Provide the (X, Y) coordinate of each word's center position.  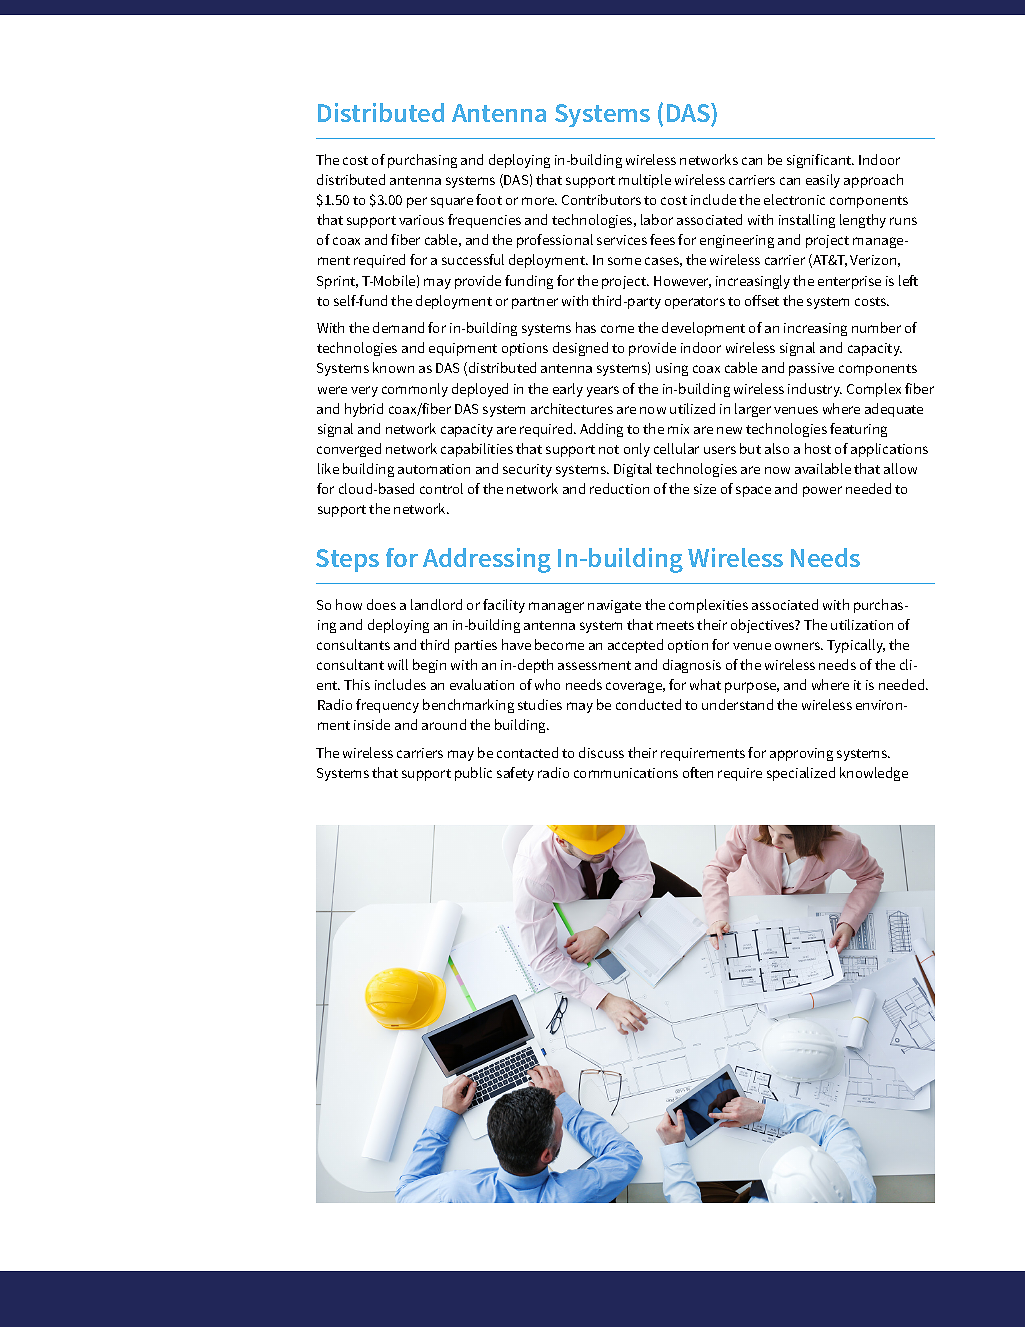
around (444, 724)
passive (811, 369)
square (452, 202)
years (603, 391)
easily (823, 181)
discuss (601, 752)
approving (801, 754)
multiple (645, 181)
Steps (347, 560)
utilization (862, 624)
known (393, 367)
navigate (614, 606)
